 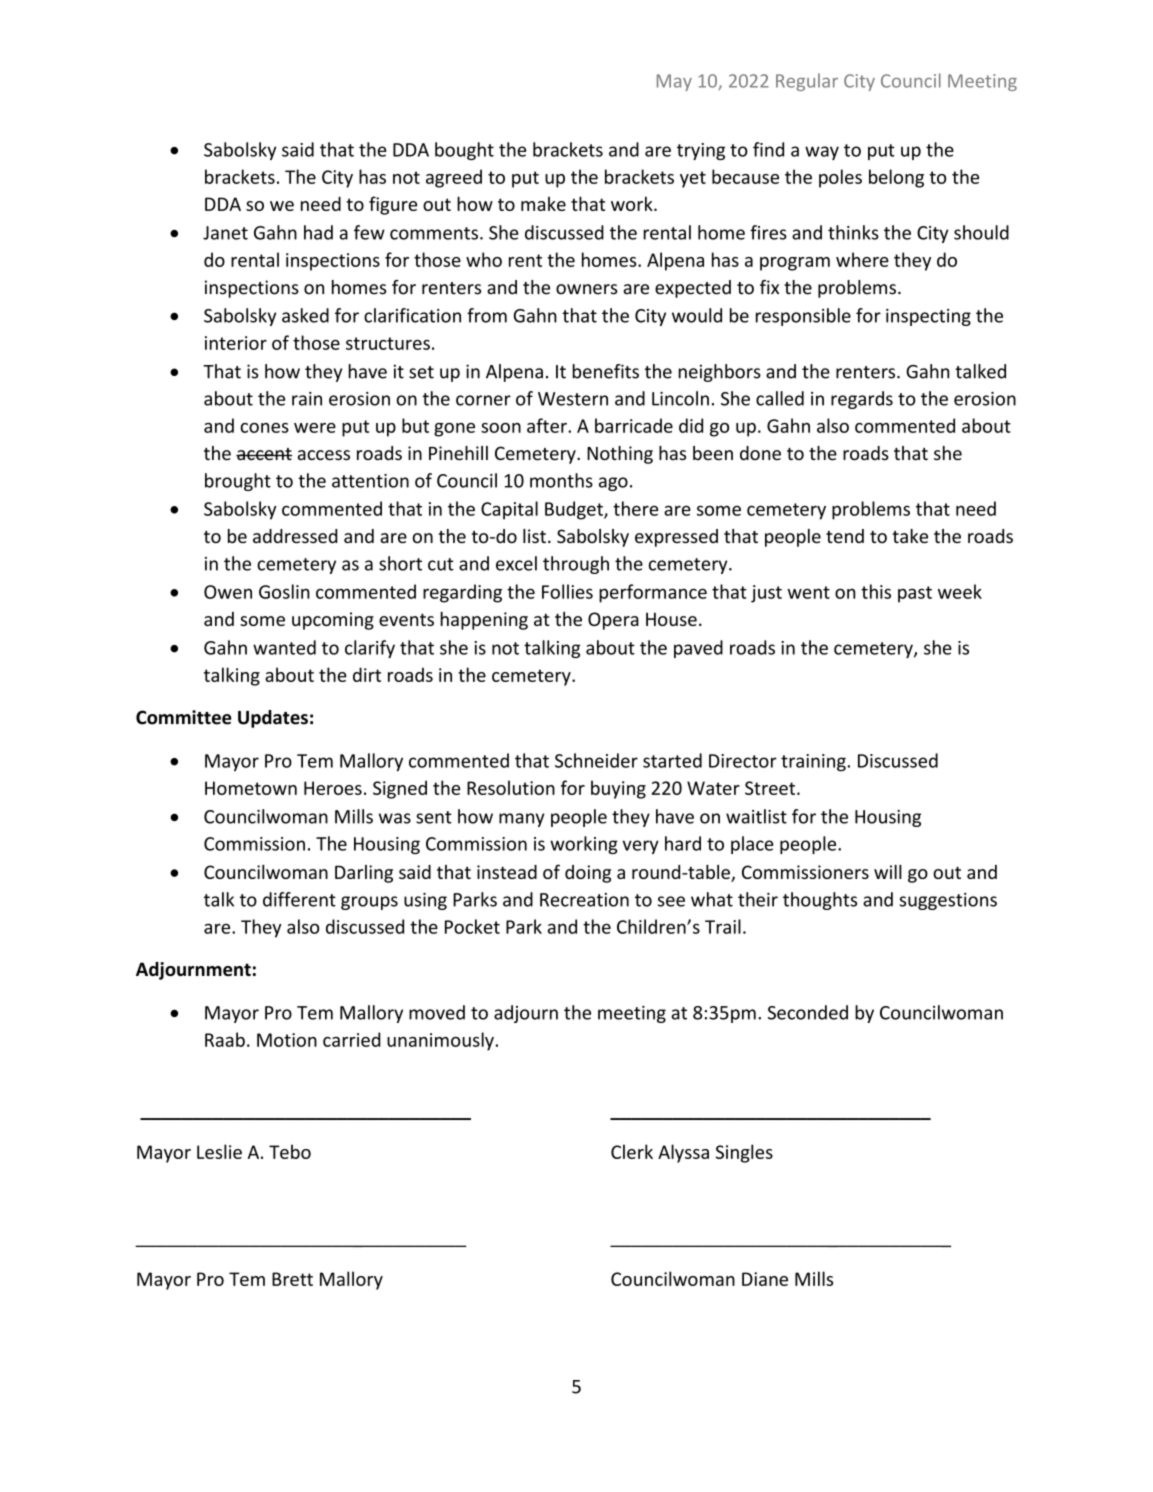 I want to click on addressed, so click(x=295, y=536).
